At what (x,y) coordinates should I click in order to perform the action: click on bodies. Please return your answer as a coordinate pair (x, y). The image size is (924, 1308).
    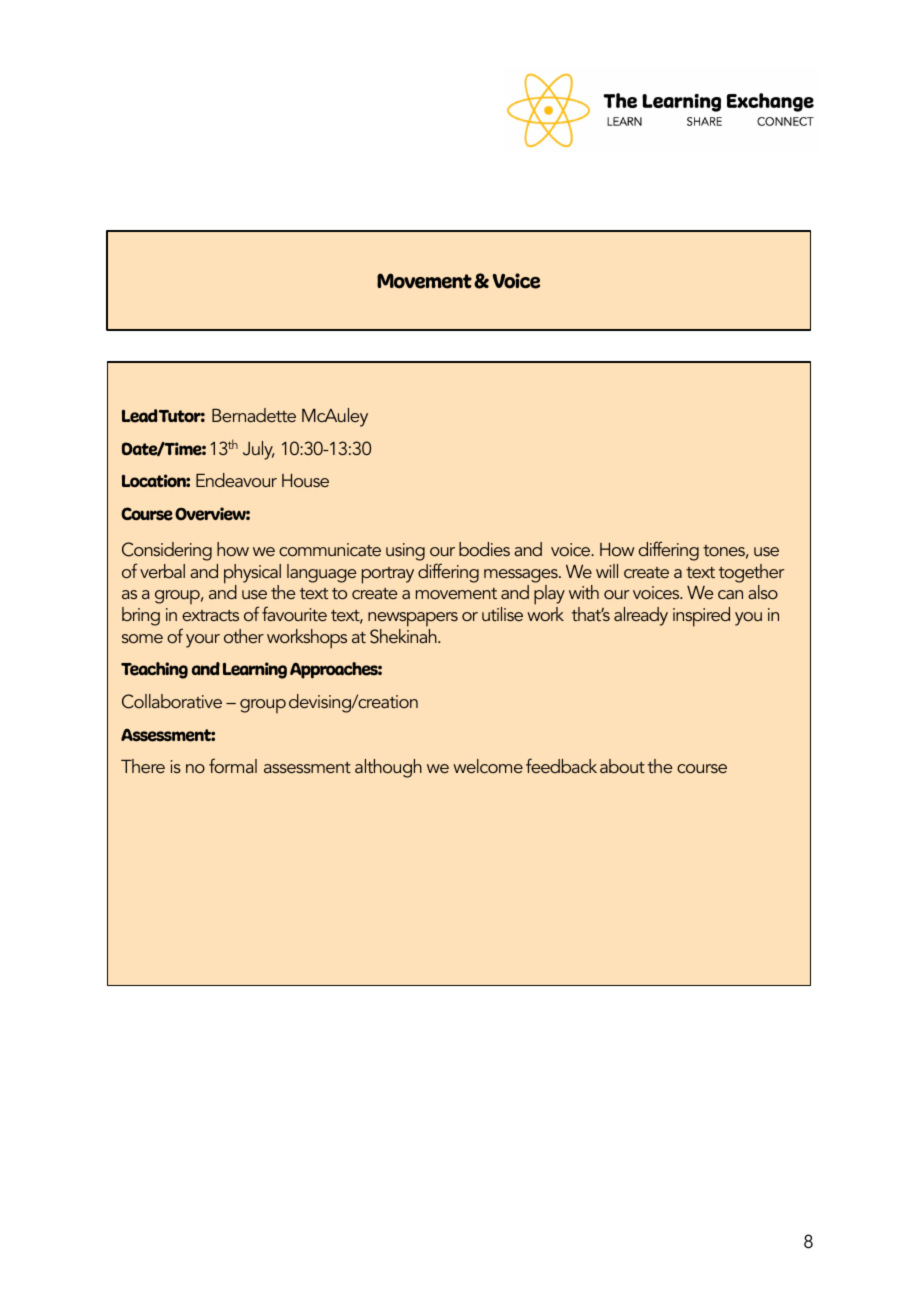
    Looking at the image, I should click on (484, 549).
